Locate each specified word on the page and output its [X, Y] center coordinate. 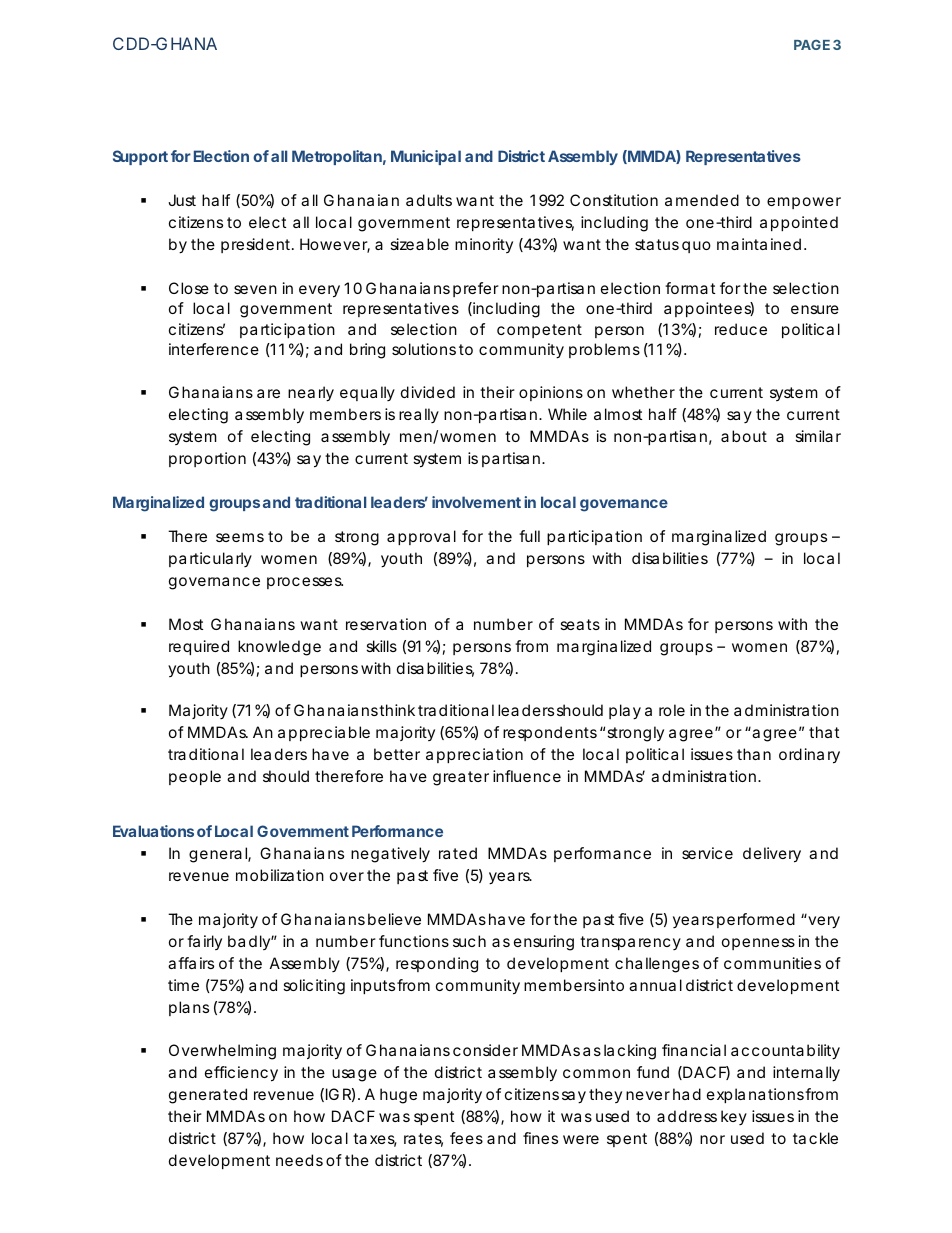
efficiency [241, 1074]
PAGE [812, 44]
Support [140, 157]
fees [466, 1138]
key [734, 1117]
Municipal [426, 157]
